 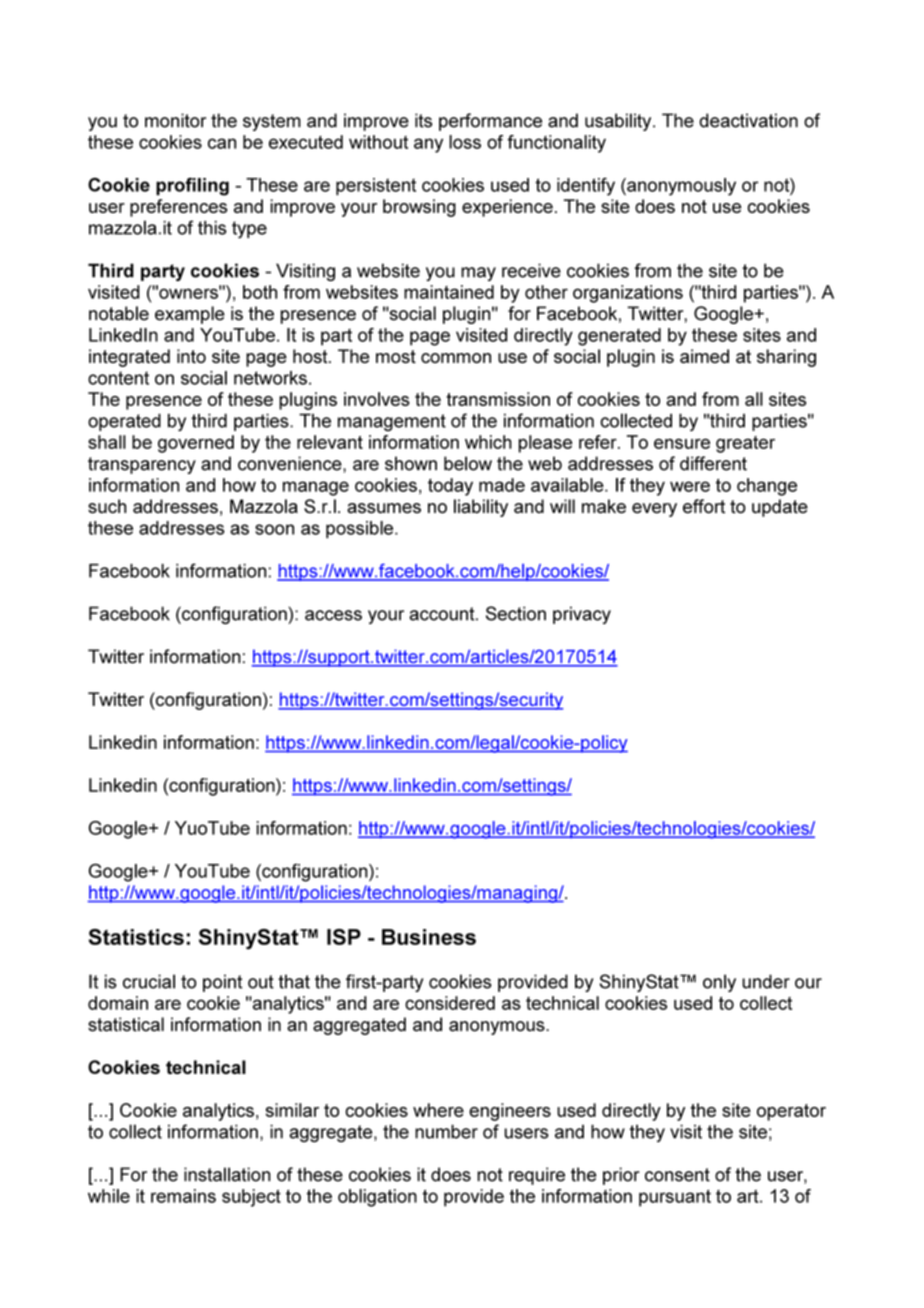 I want to click on deactivation, so click(x=748, y=120).
